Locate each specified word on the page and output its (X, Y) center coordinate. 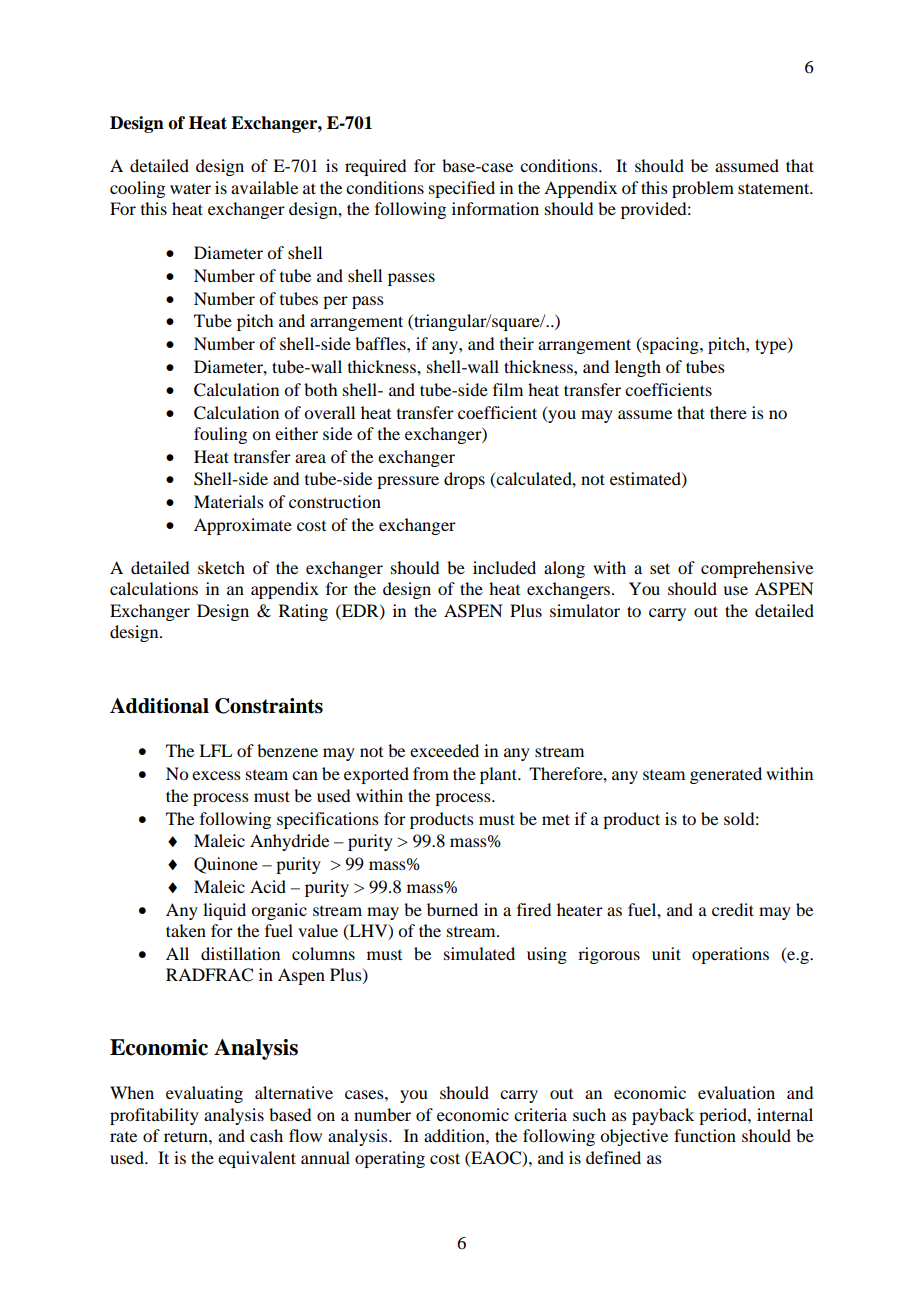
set (660, 568)
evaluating (204, 1094)
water (190, 189)
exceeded (444, 750)
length (638, 368)
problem (703, 189)
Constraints (269, 706)
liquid (224, 911)
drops (464, 480)
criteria (540, 1114)
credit (733, 909)
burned (452, 909)
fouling (220, 435)
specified (462, 189)
